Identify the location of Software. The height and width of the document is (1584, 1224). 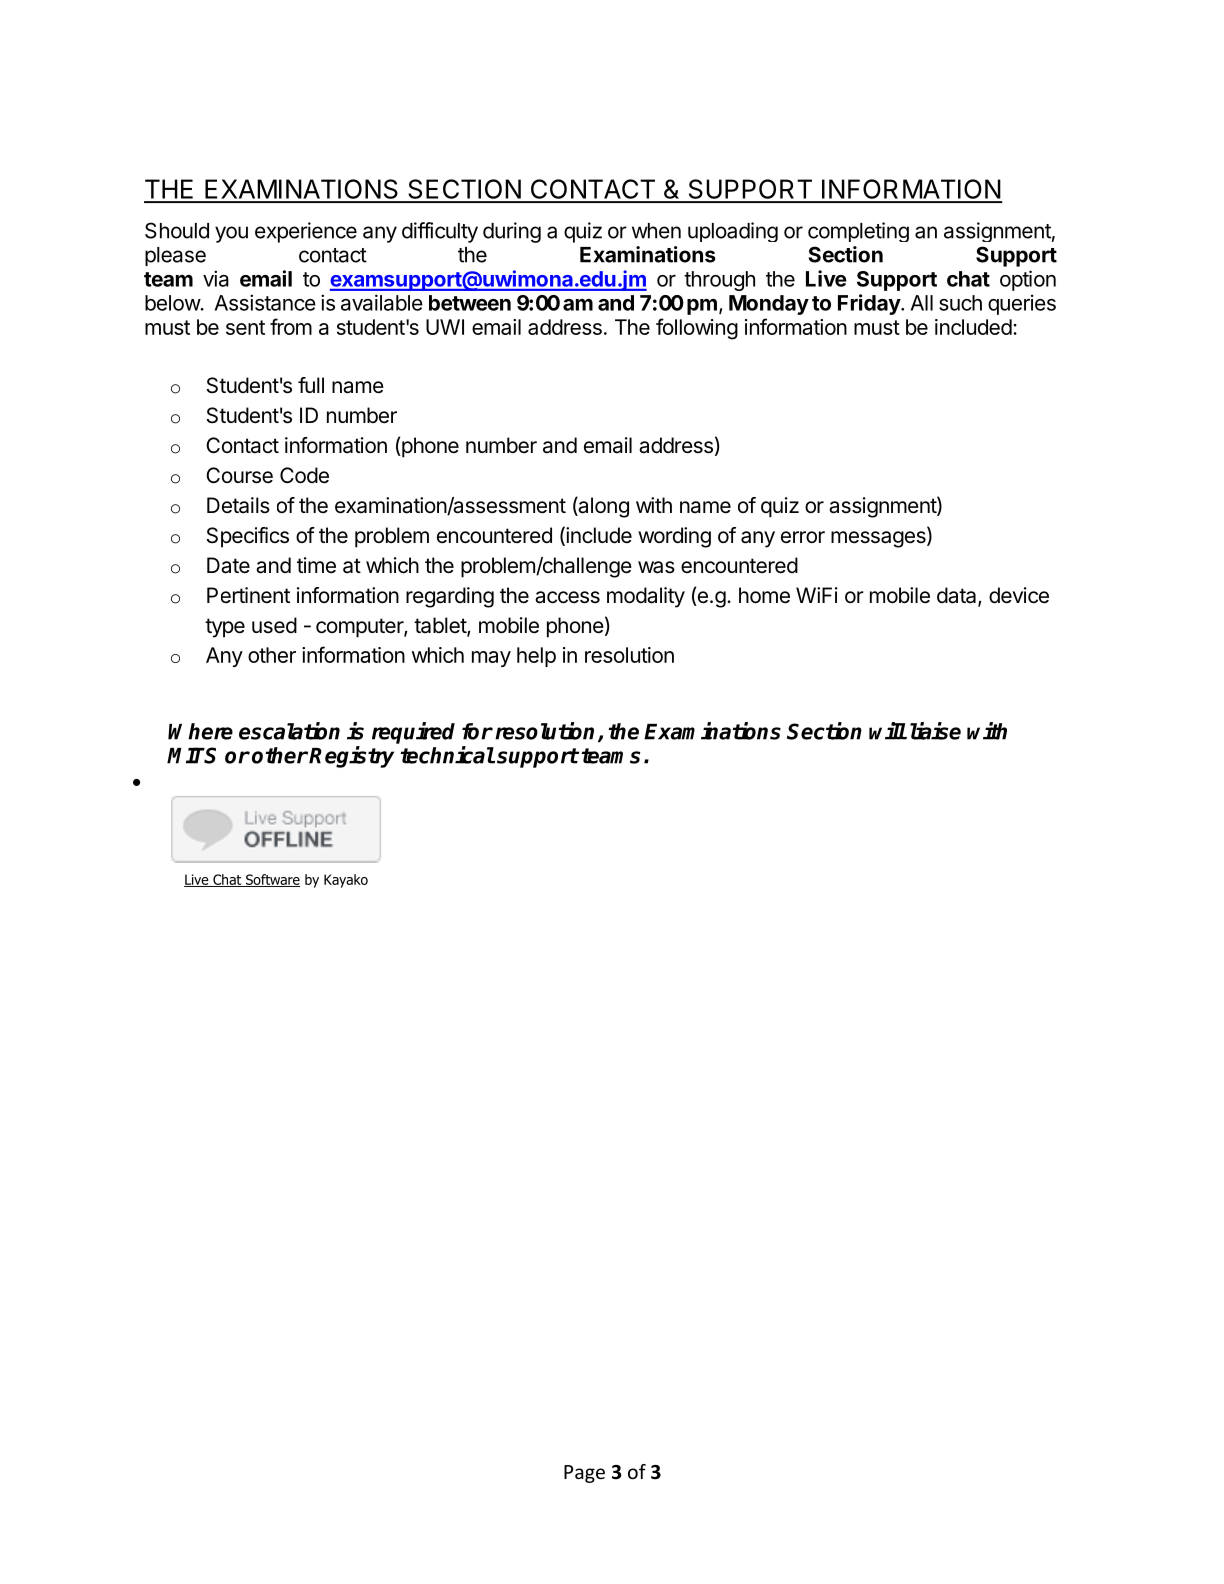
(272, 880).
